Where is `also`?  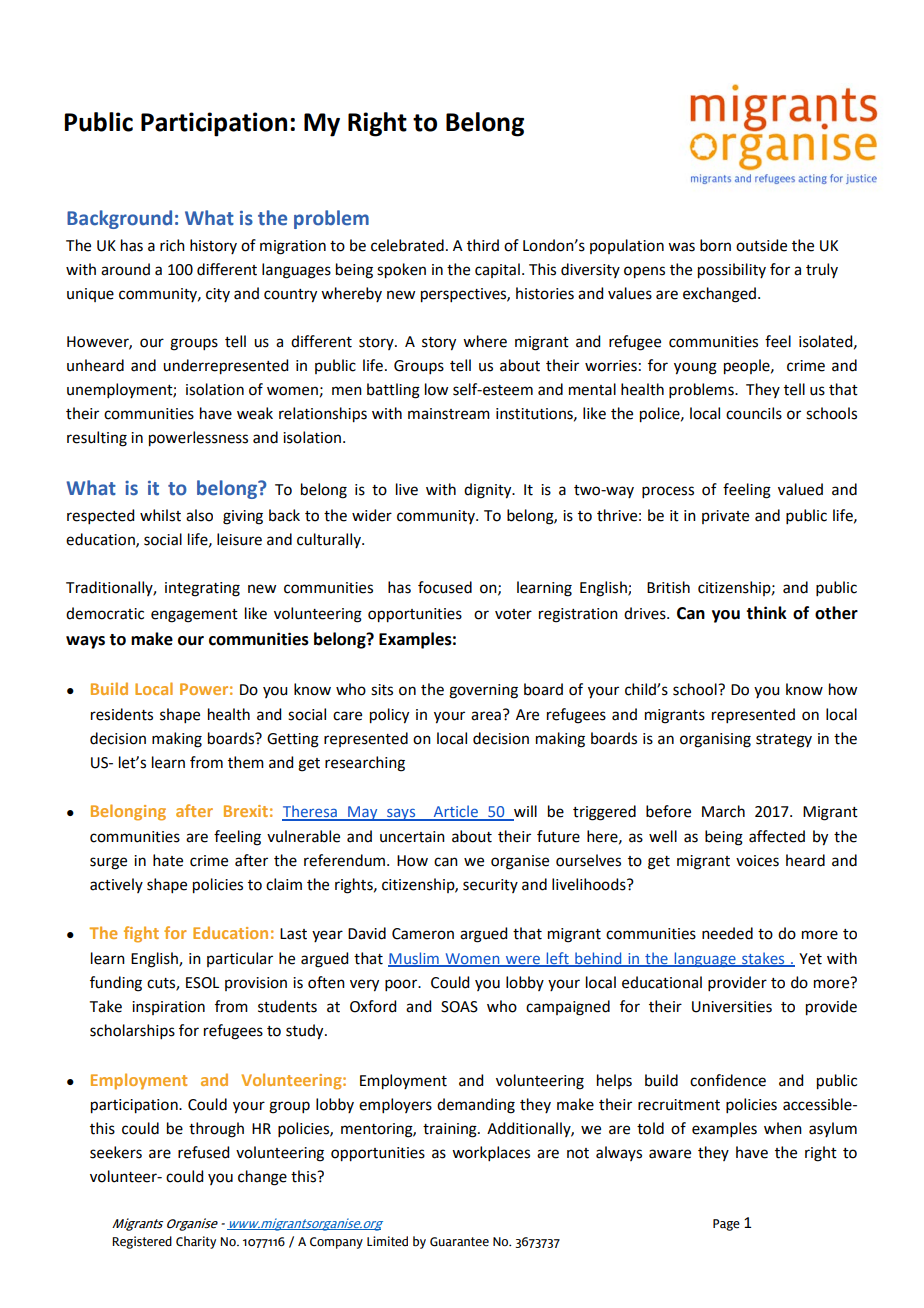 also is located at coordinates (199, 515).
